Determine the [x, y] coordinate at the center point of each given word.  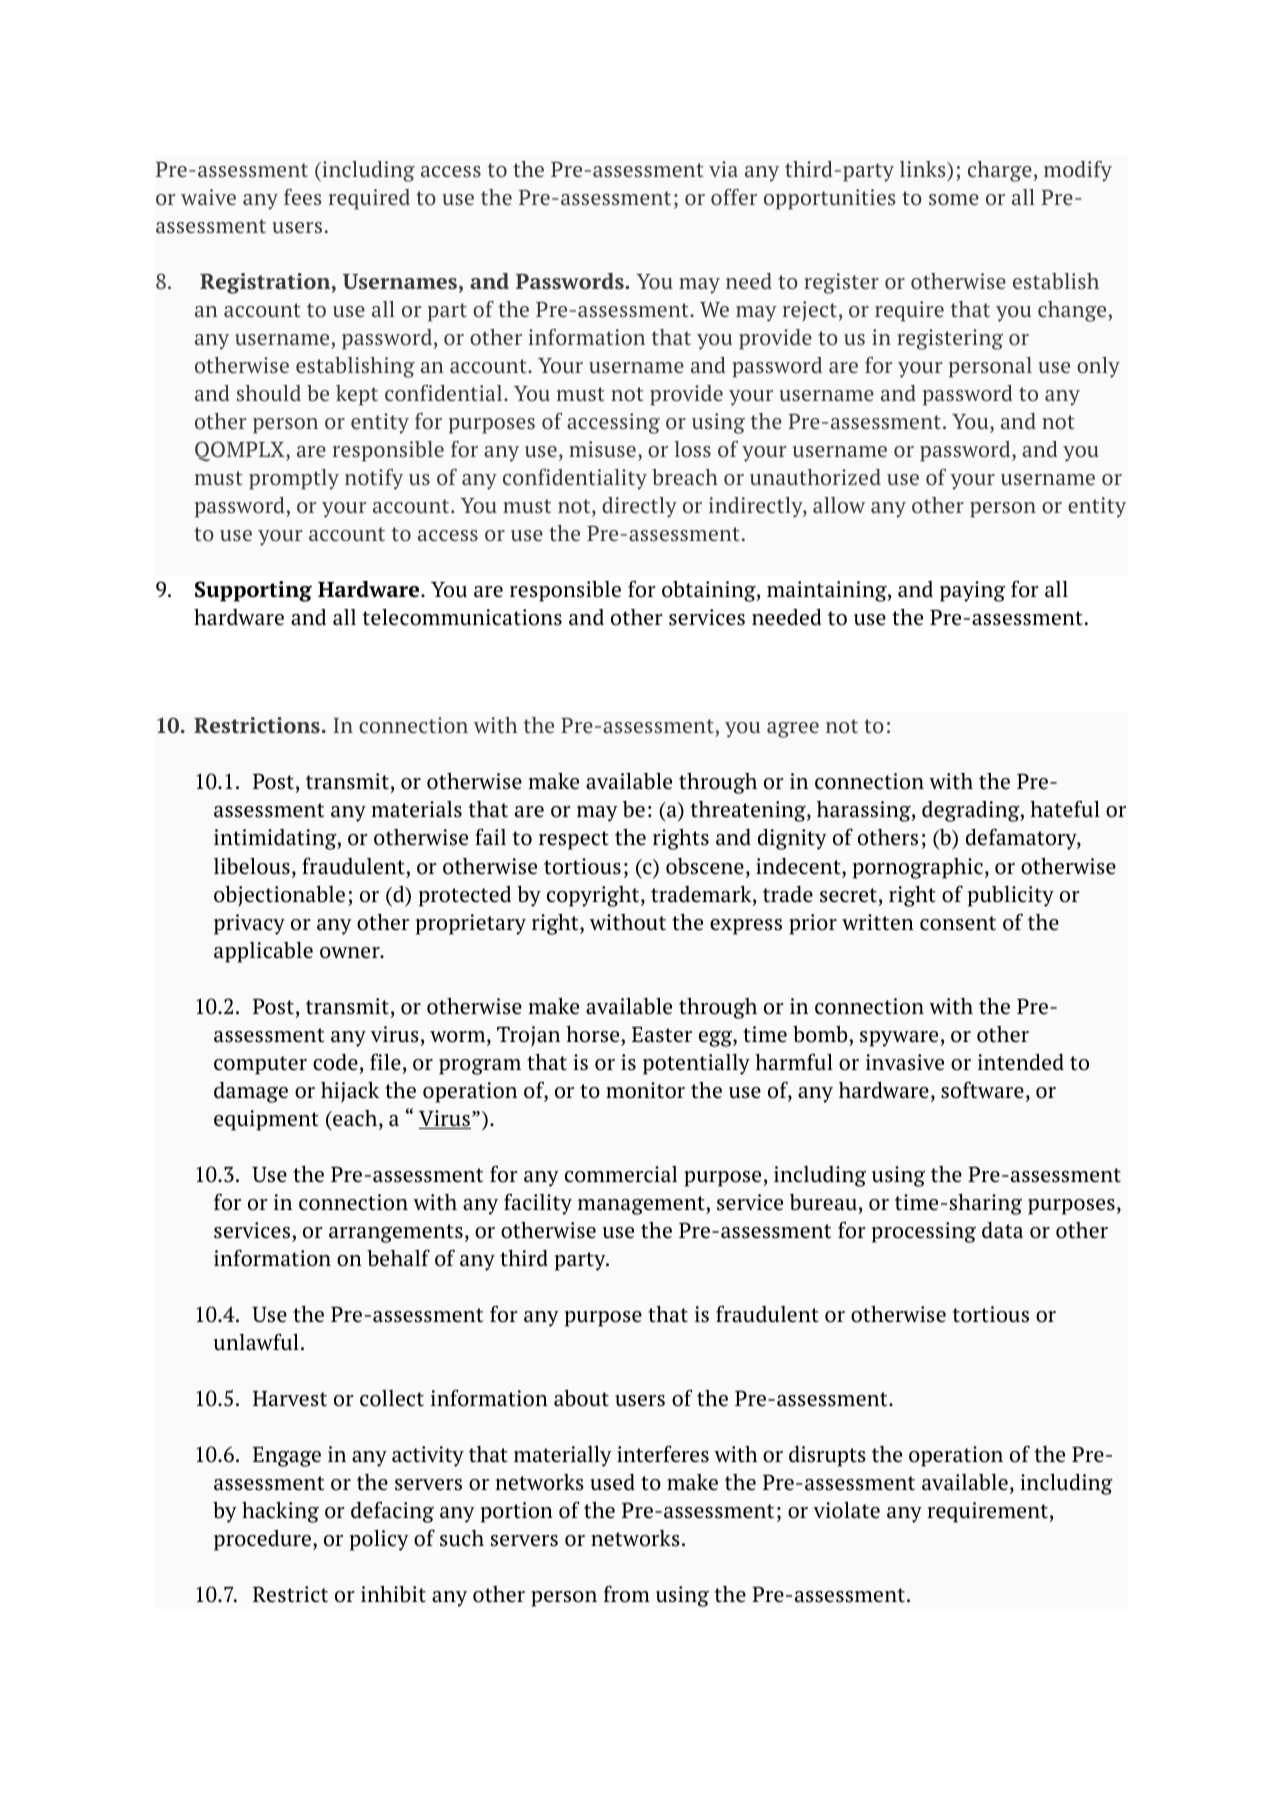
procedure [262, 1540]
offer [734, 197]
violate [846, 1510]
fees [302, 197]
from [627, 1594]
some [954, 199]
